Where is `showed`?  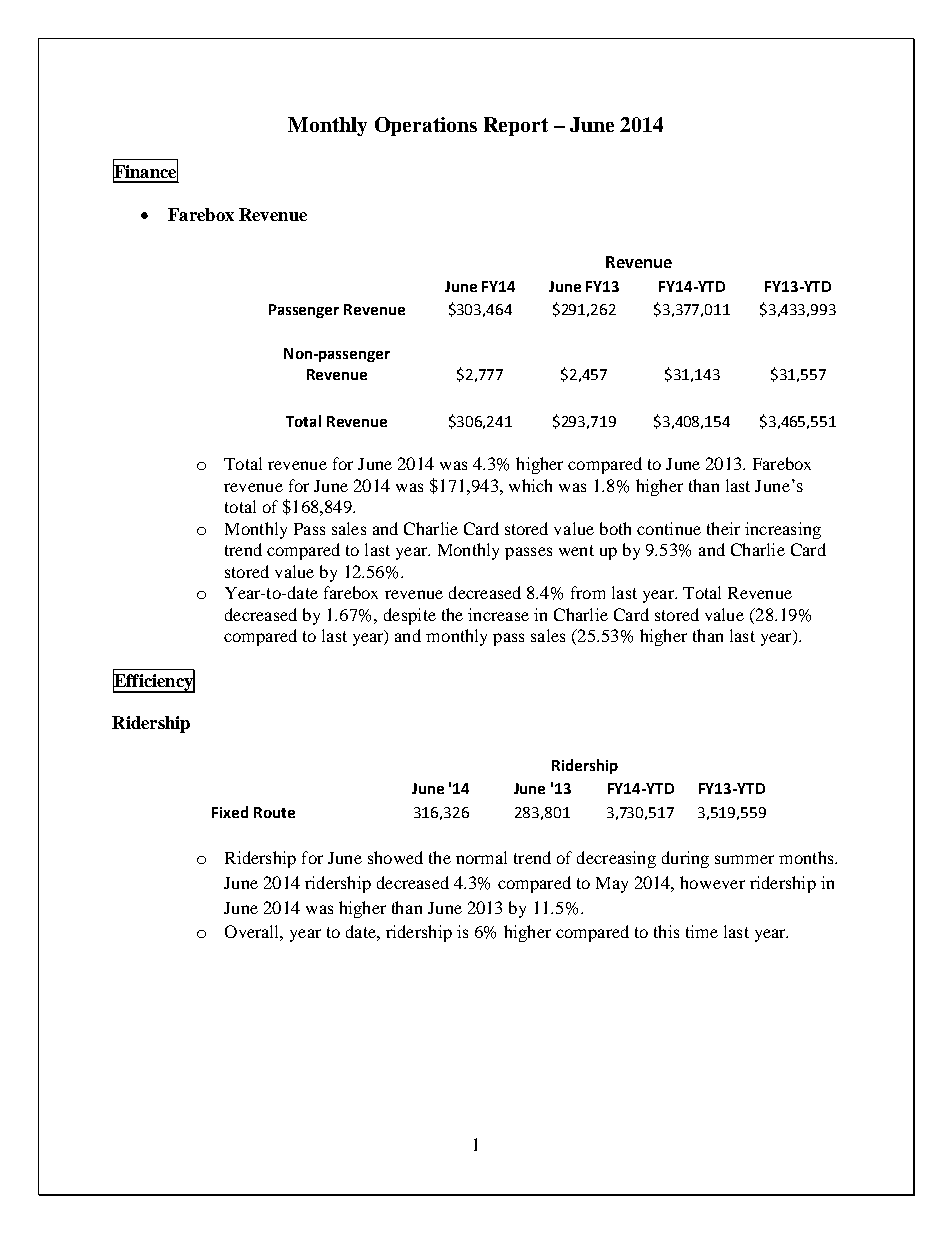
showed is located at coordinates (395, 857).
